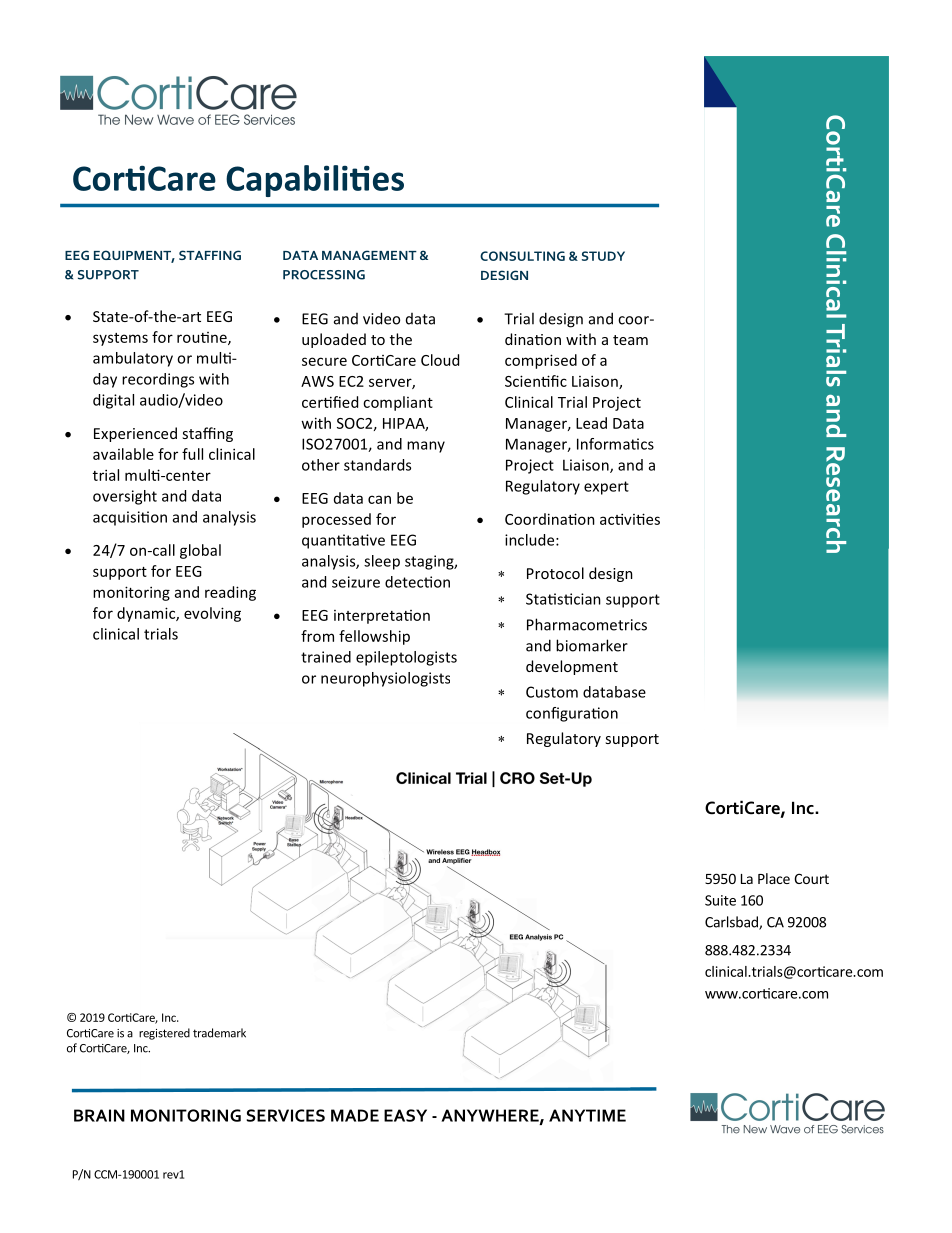 The width and height of the screenshot is (952, 1233). Describe the element at coordinates (615, 444) in the screenshot. I see `Informatics` at that location.
